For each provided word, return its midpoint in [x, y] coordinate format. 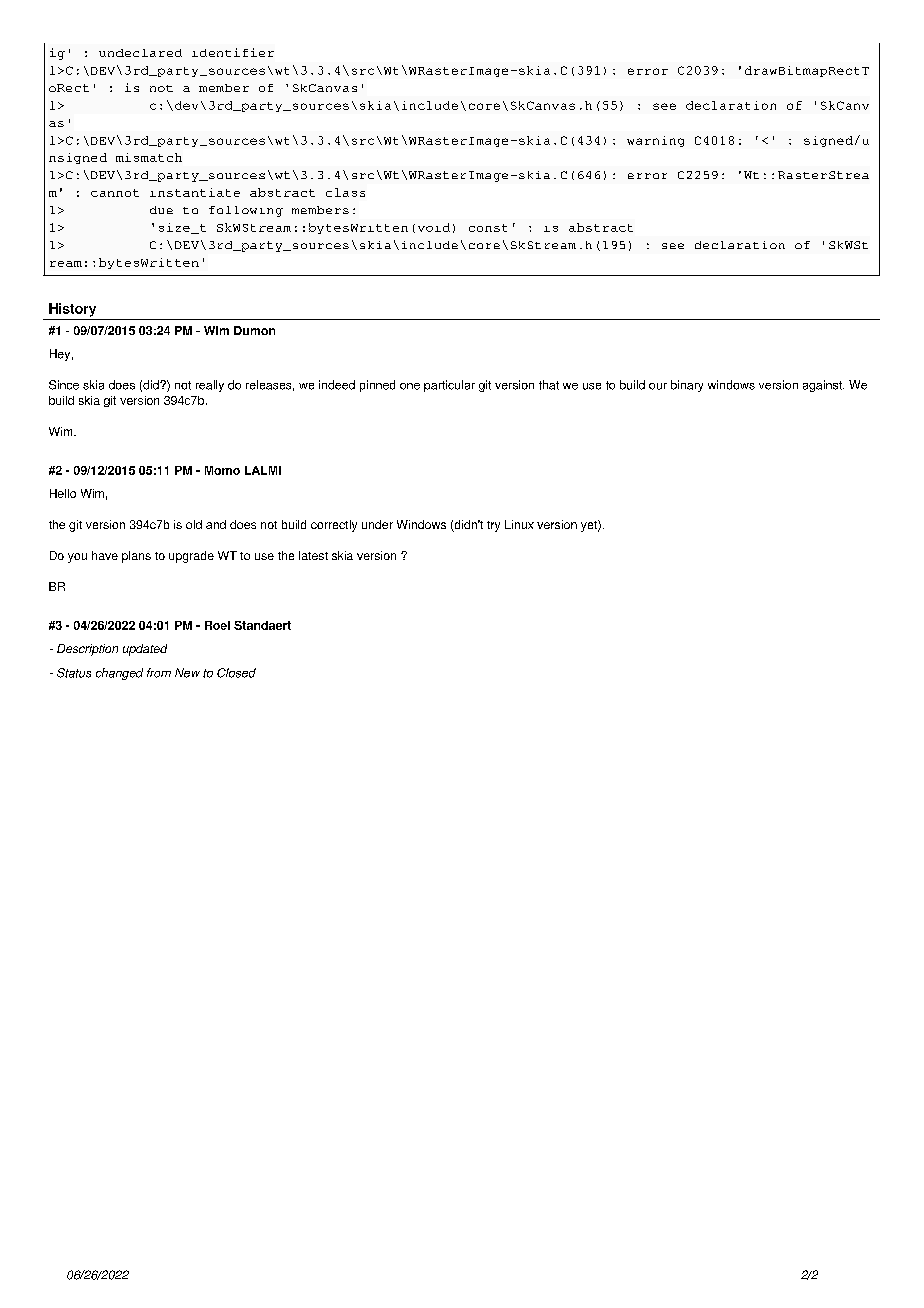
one [410, 386]
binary [687, 386]
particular [449, 386]
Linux [519, 524]
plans [136, 557]
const [488, 228]
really [210, 386]
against [823, 386]
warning [655, 141]
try [493, 526]
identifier [233, 52]
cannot [115, 193]
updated [145, 650]
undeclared [140, 53]
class [345, 192]
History [72, 310]
